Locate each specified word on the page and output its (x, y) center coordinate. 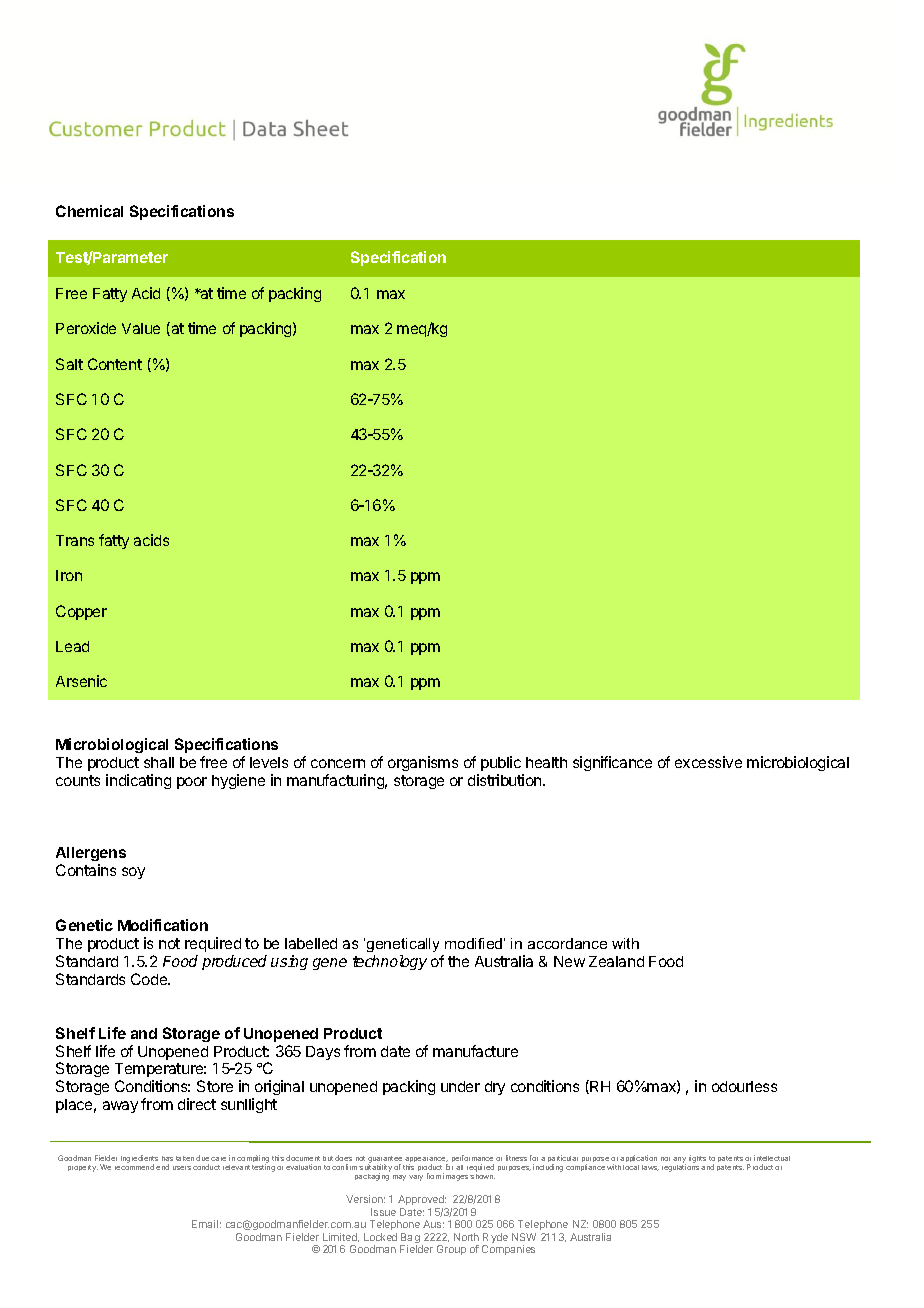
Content (115, 364)
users (182, 1168)
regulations (680, 1167)
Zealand (616, 961)
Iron (69, 575)
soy (133, 873)
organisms (423, 763)
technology (390, 962)
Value (141, 328)
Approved (422, 1202)
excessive (708, 762)
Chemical (89, 211)
